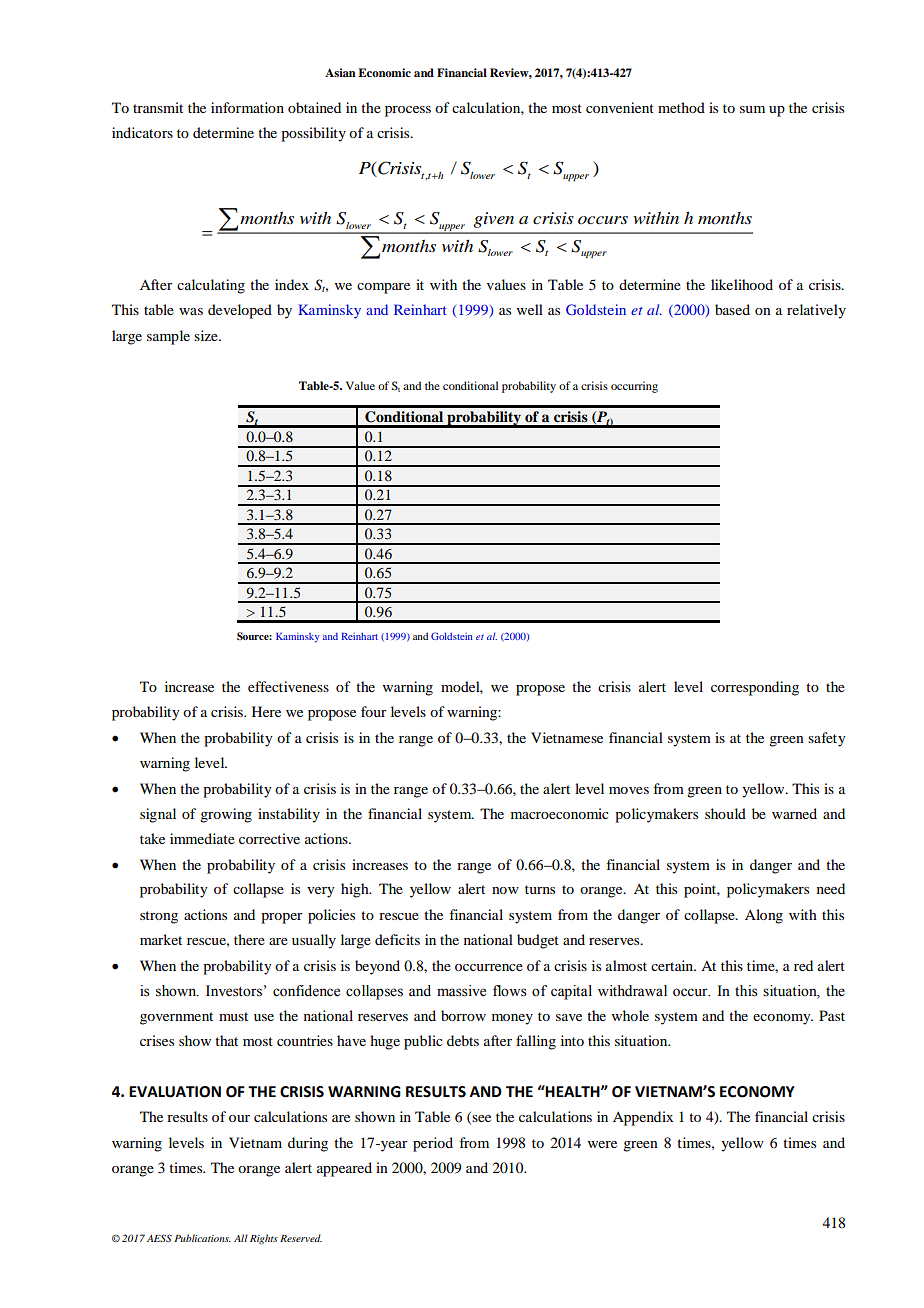 The height and width of the screenshot is (1308, 924). Describe the element at coordinates (374, 711) in the screenshot. I see `four` at that location.
